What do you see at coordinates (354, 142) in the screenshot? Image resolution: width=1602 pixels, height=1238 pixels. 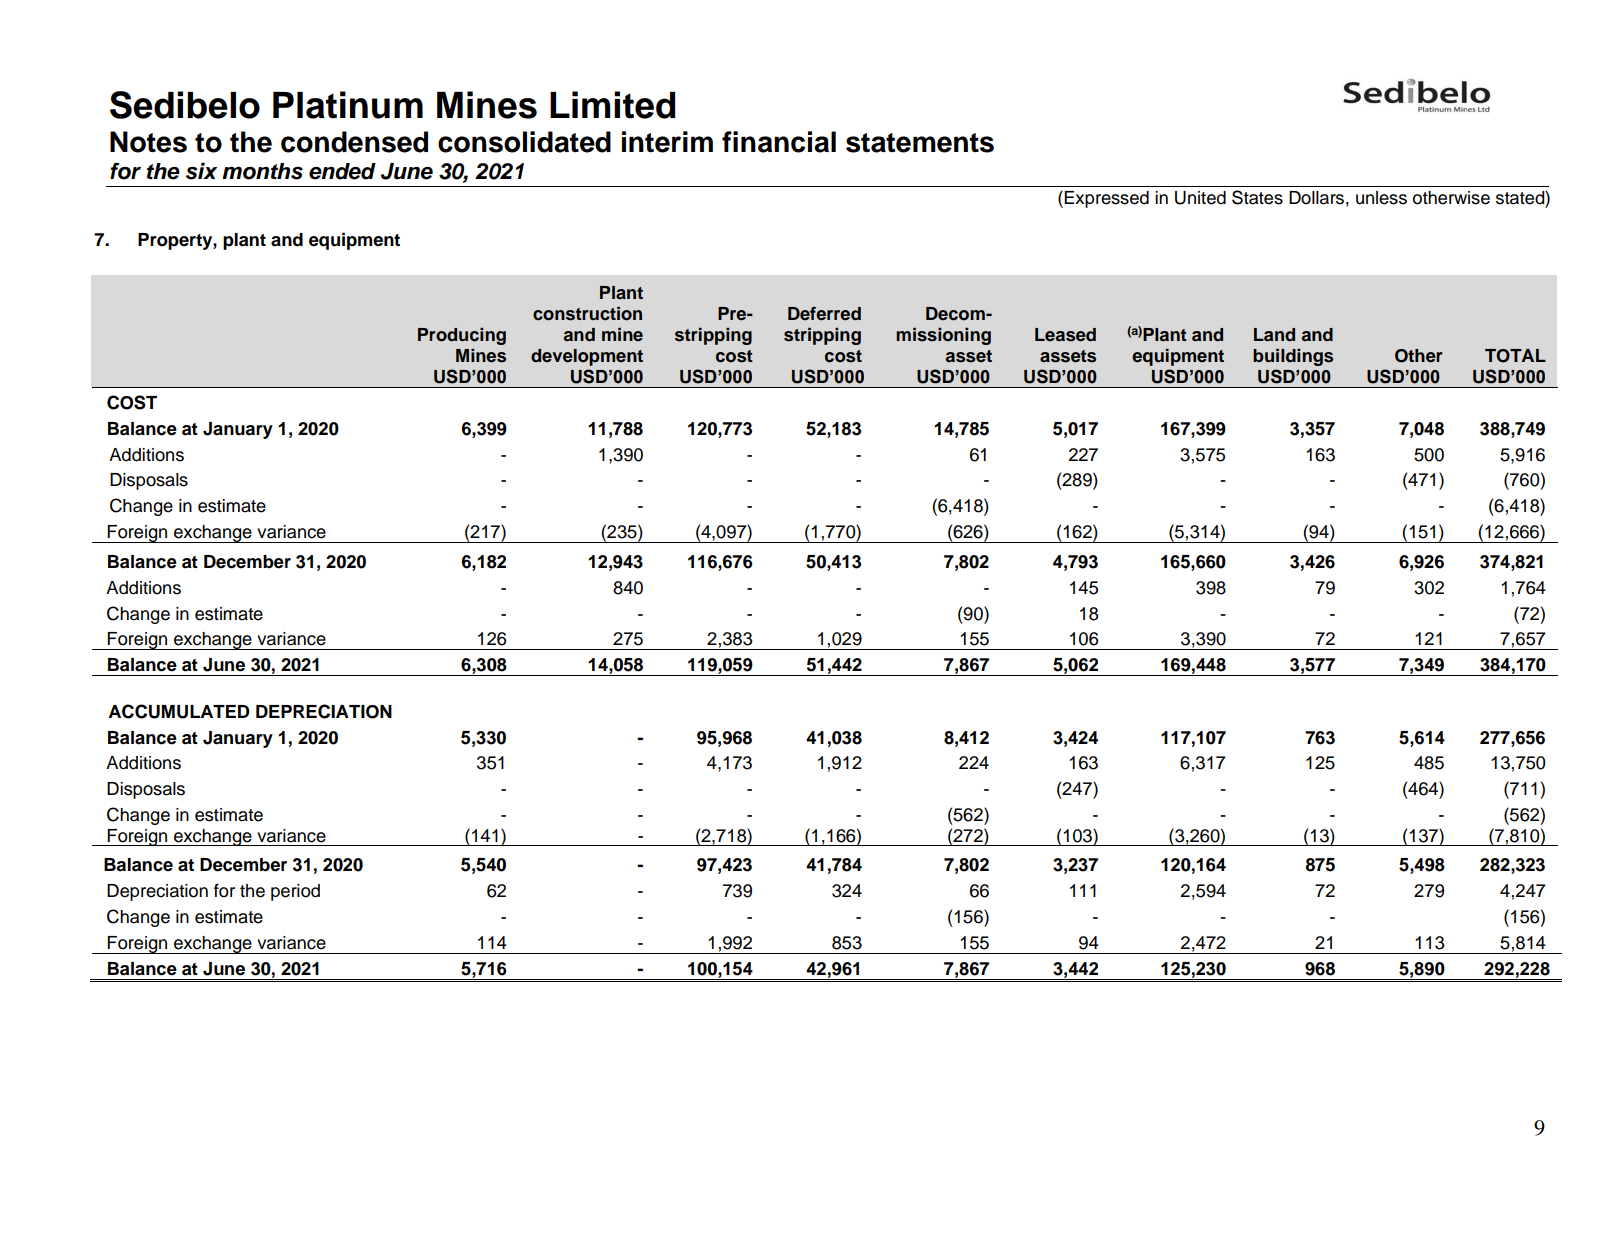 I see `condensed` at bounding box center [354, 142].
